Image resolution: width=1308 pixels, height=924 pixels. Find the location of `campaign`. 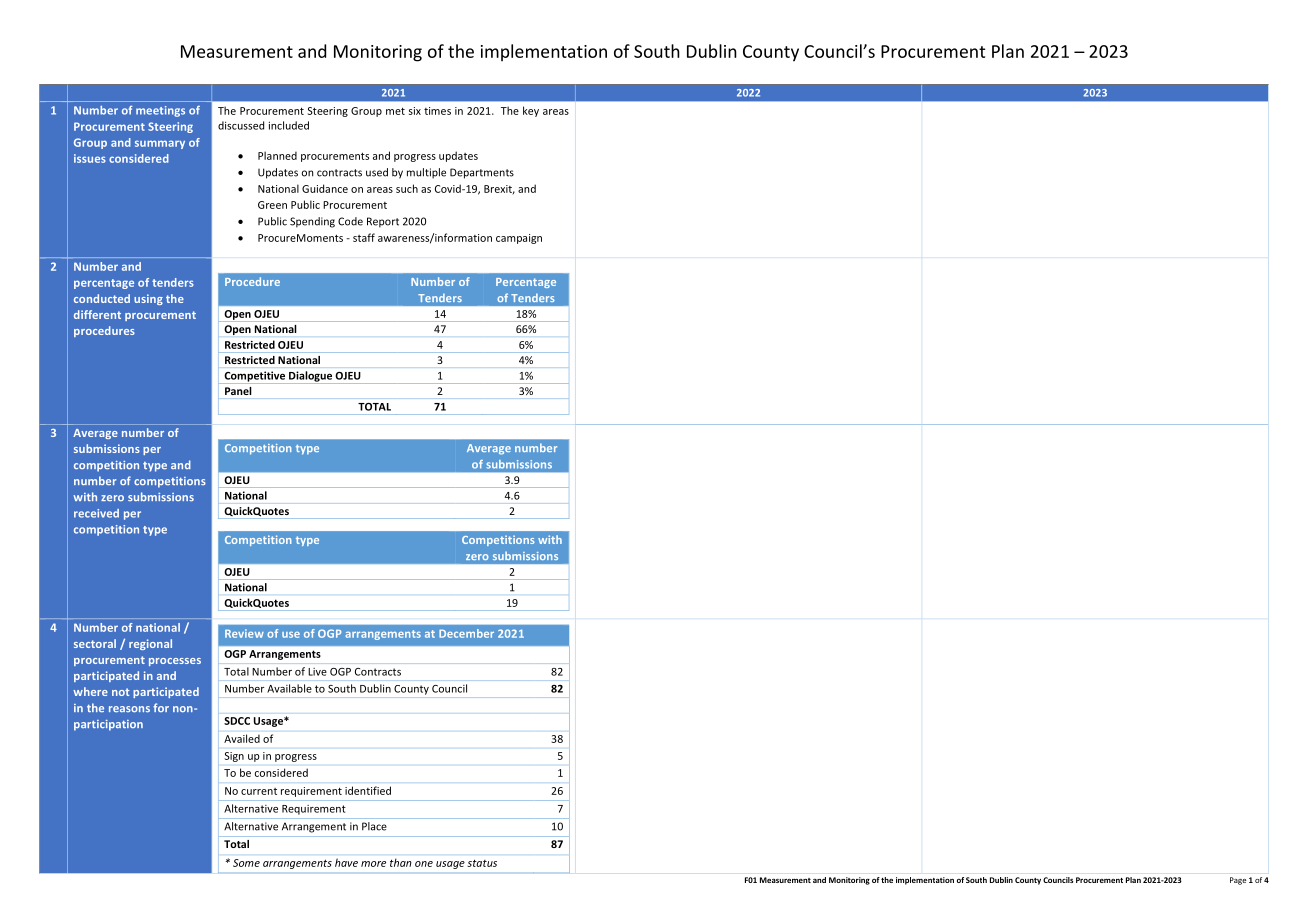

campaign is located at coordinates (519, 239).
